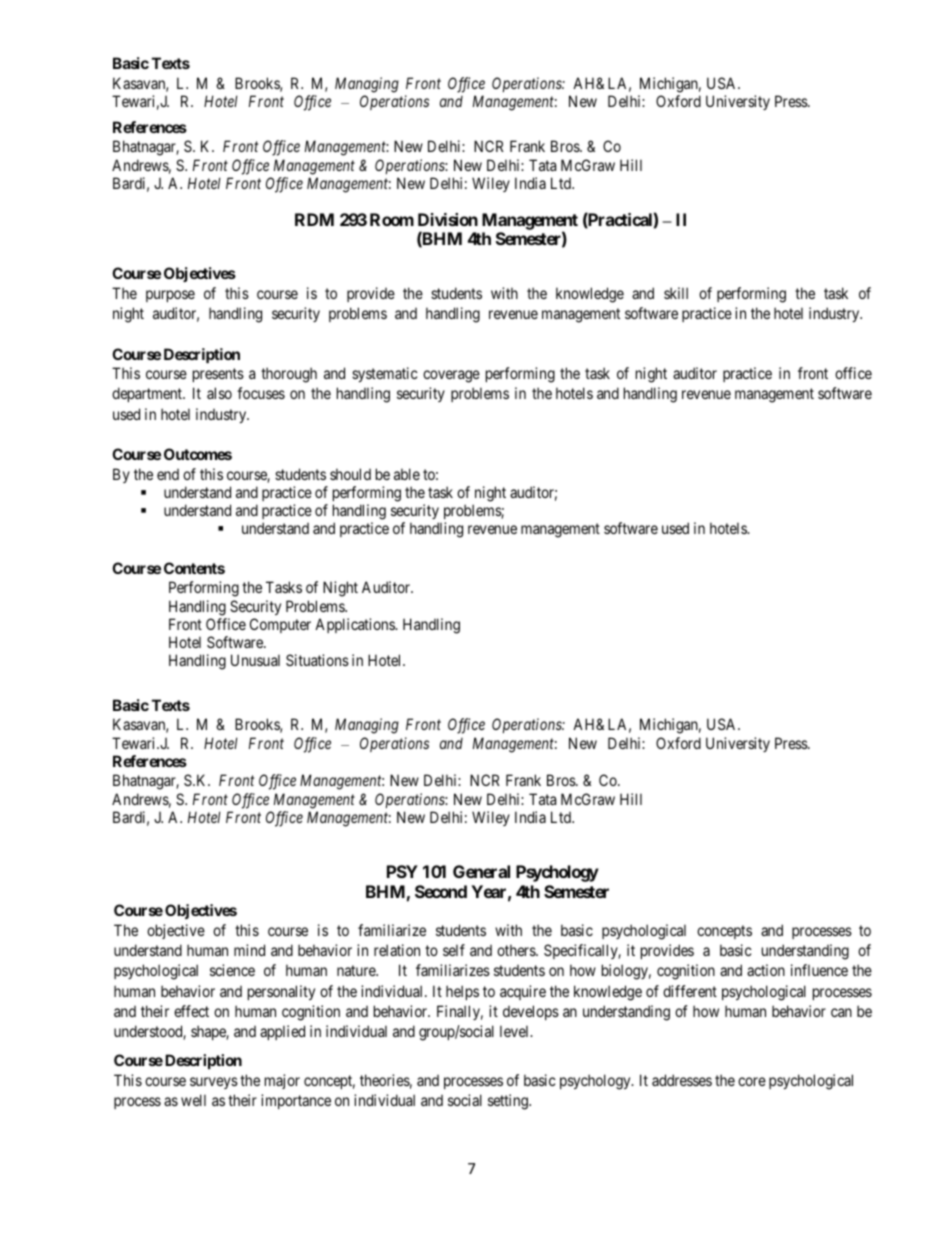  I want to click on also, so click(219, 393).
